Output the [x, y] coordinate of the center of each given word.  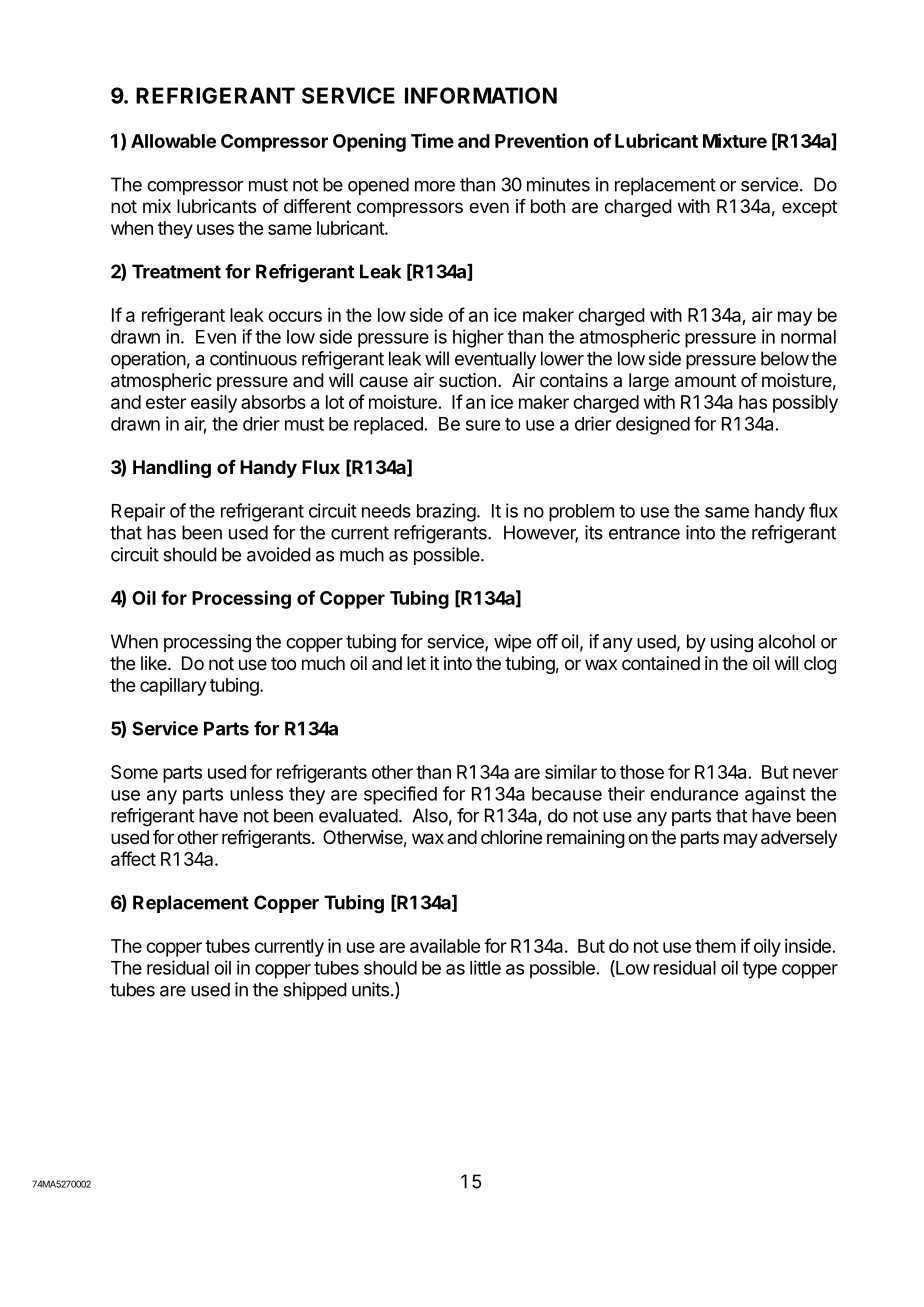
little [485, 967]
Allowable [173, 141]
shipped [315, 991]
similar [571, 772]
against [775, 795]
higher [478, 338]
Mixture [735, 140]
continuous [253, 358]
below [785, 358]
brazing [446, 512]
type [760, 970]
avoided [279, 554]
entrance [644, 533]
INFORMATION [481, 95]
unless [256, 794]
